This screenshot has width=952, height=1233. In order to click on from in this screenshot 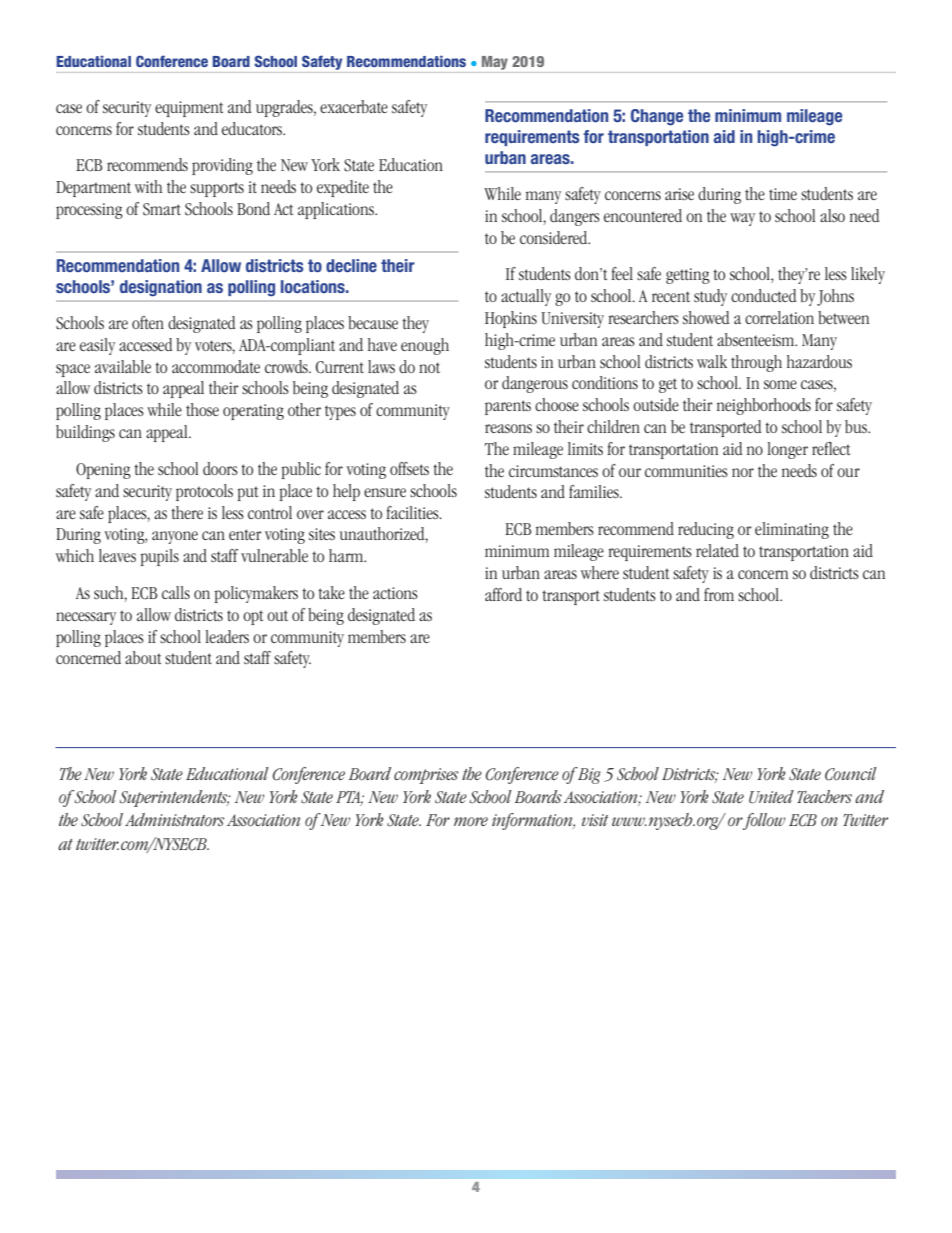, I will do `click(719, 594)`.
